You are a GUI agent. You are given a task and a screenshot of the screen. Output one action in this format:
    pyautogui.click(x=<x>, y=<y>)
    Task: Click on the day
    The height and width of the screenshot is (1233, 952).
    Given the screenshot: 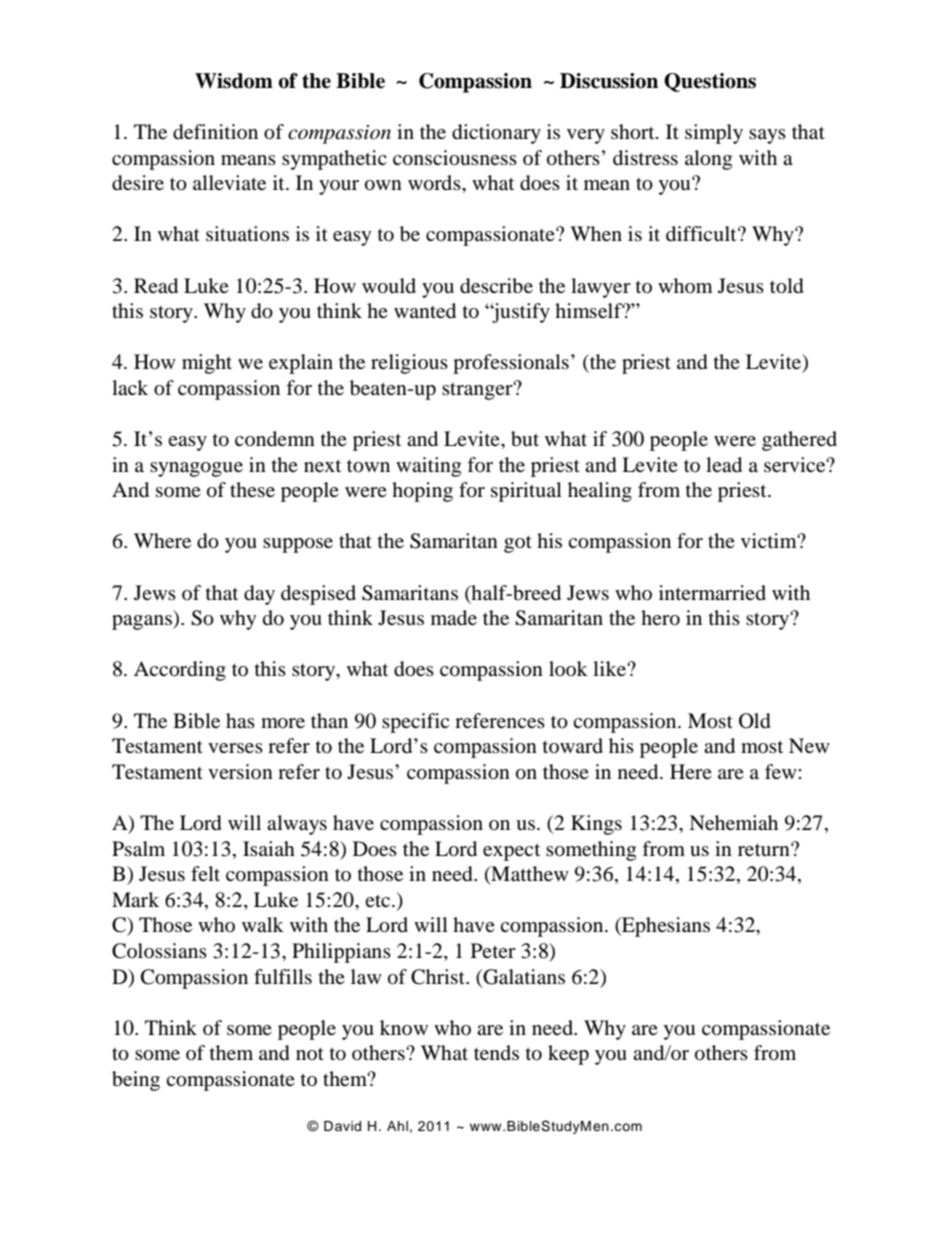 What is the action you would take?
    pyautogui.click(x=259, y=595)
